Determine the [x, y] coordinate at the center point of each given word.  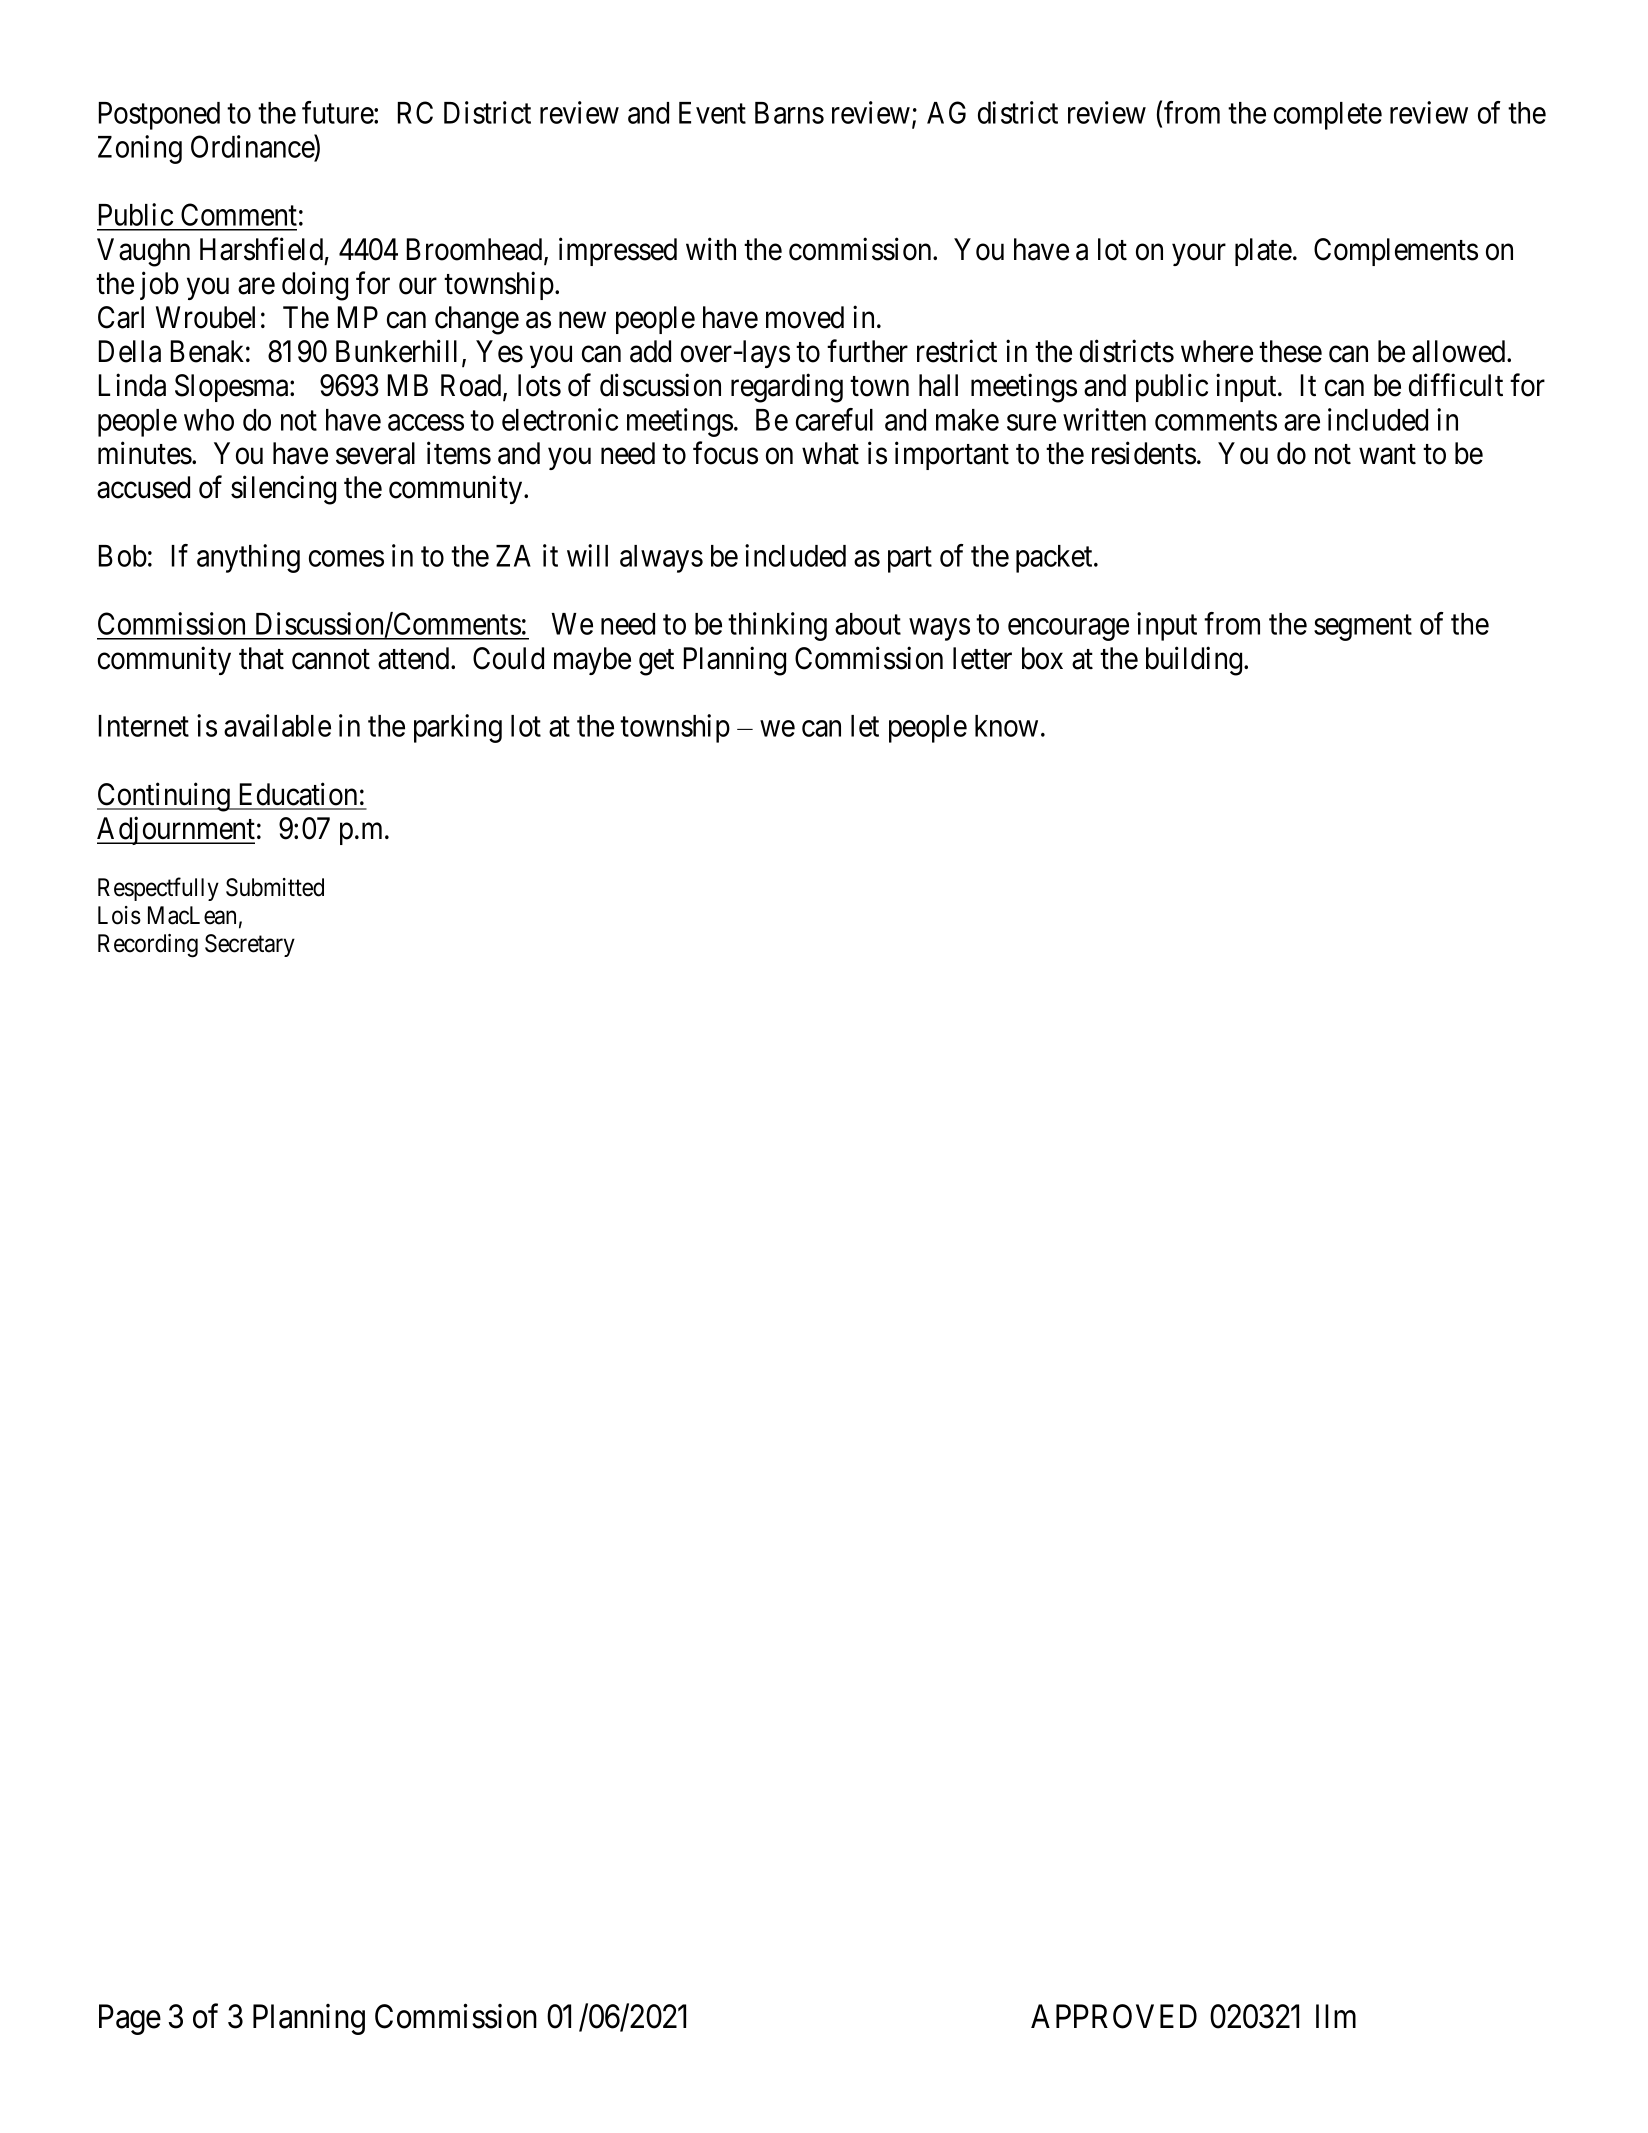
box [1042, 658]
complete [1328, 116]
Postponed [159, 116]
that [261, 658]
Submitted [275, 887]
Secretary [250, 945]
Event [712, 113]
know [1006, 726]
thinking [777, 626]
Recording [148, 946]
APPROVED [1114, 2016]
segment [1363, 628]
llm [1336, 2016]
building [1195, 661]
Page [130, 2019]
